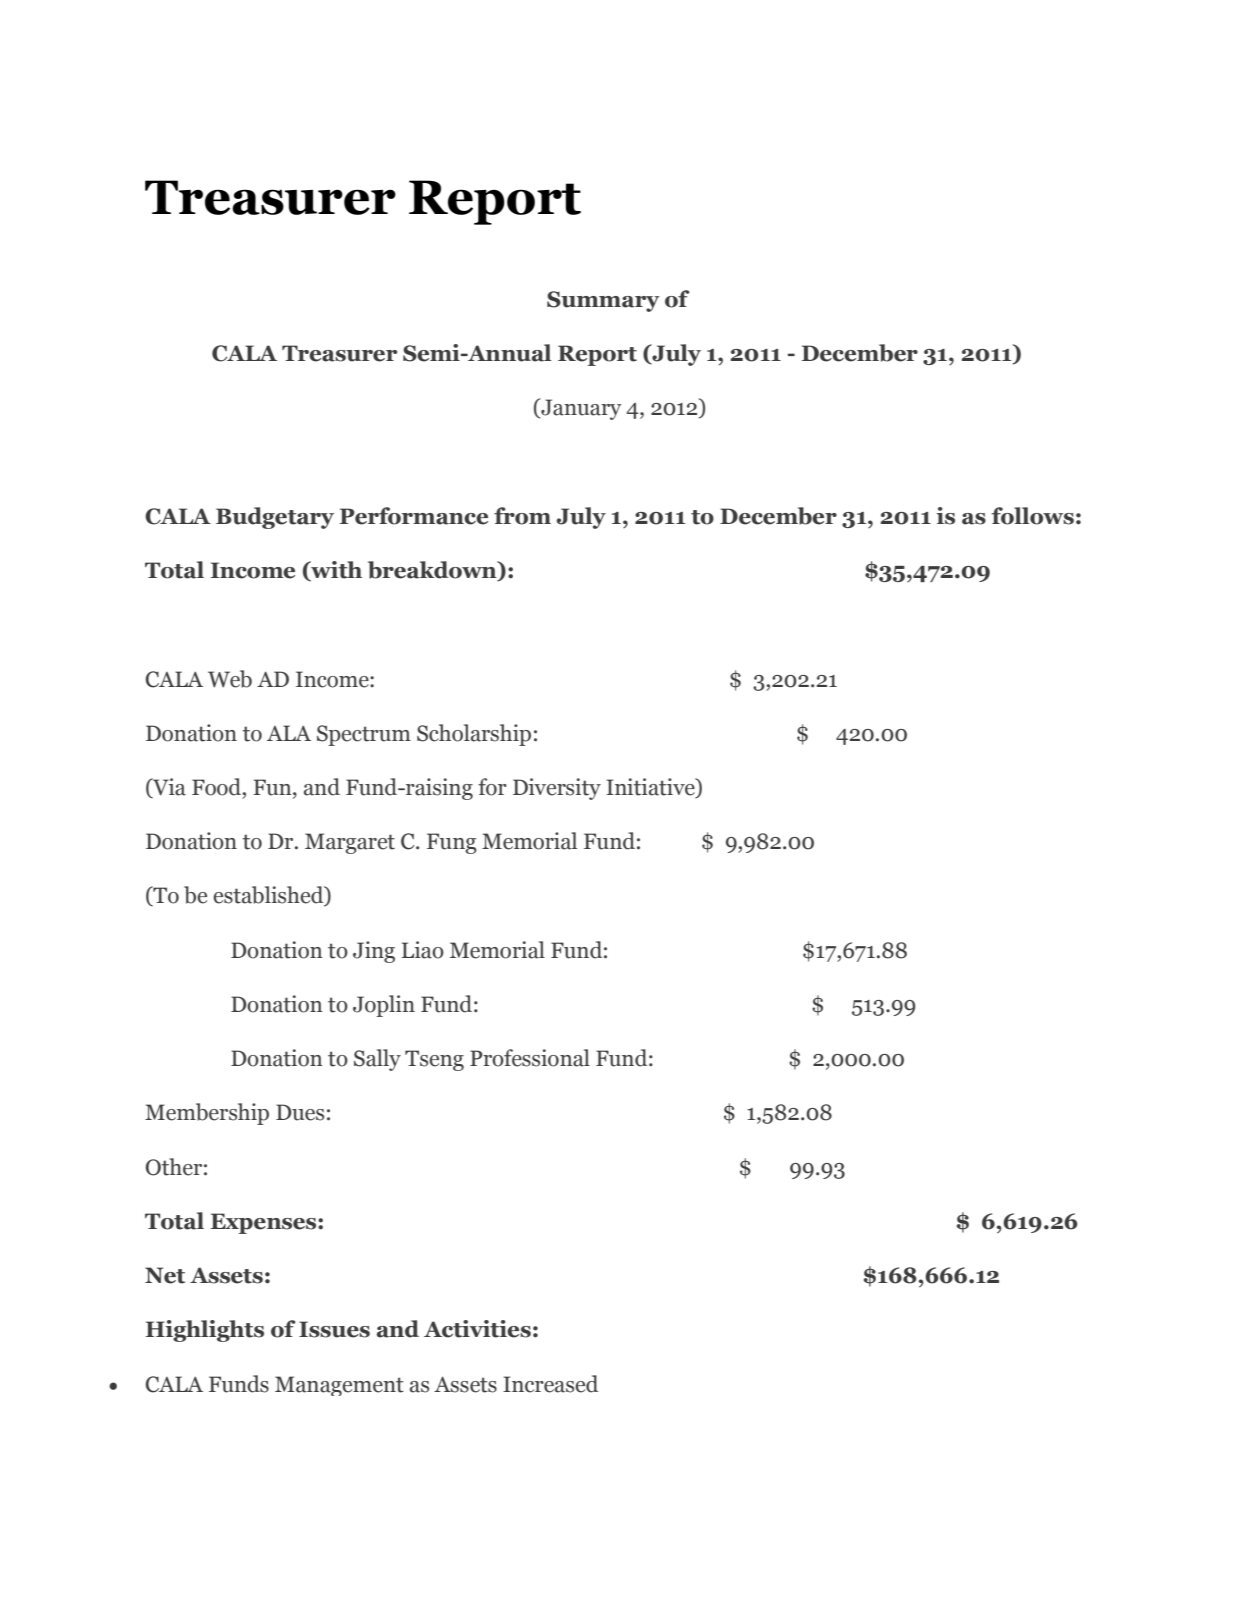 This screenshot has width=1234, height=1597. Describe the element at coordinates (550, 1384) in the screenshot. I see `Increased` at that location.
